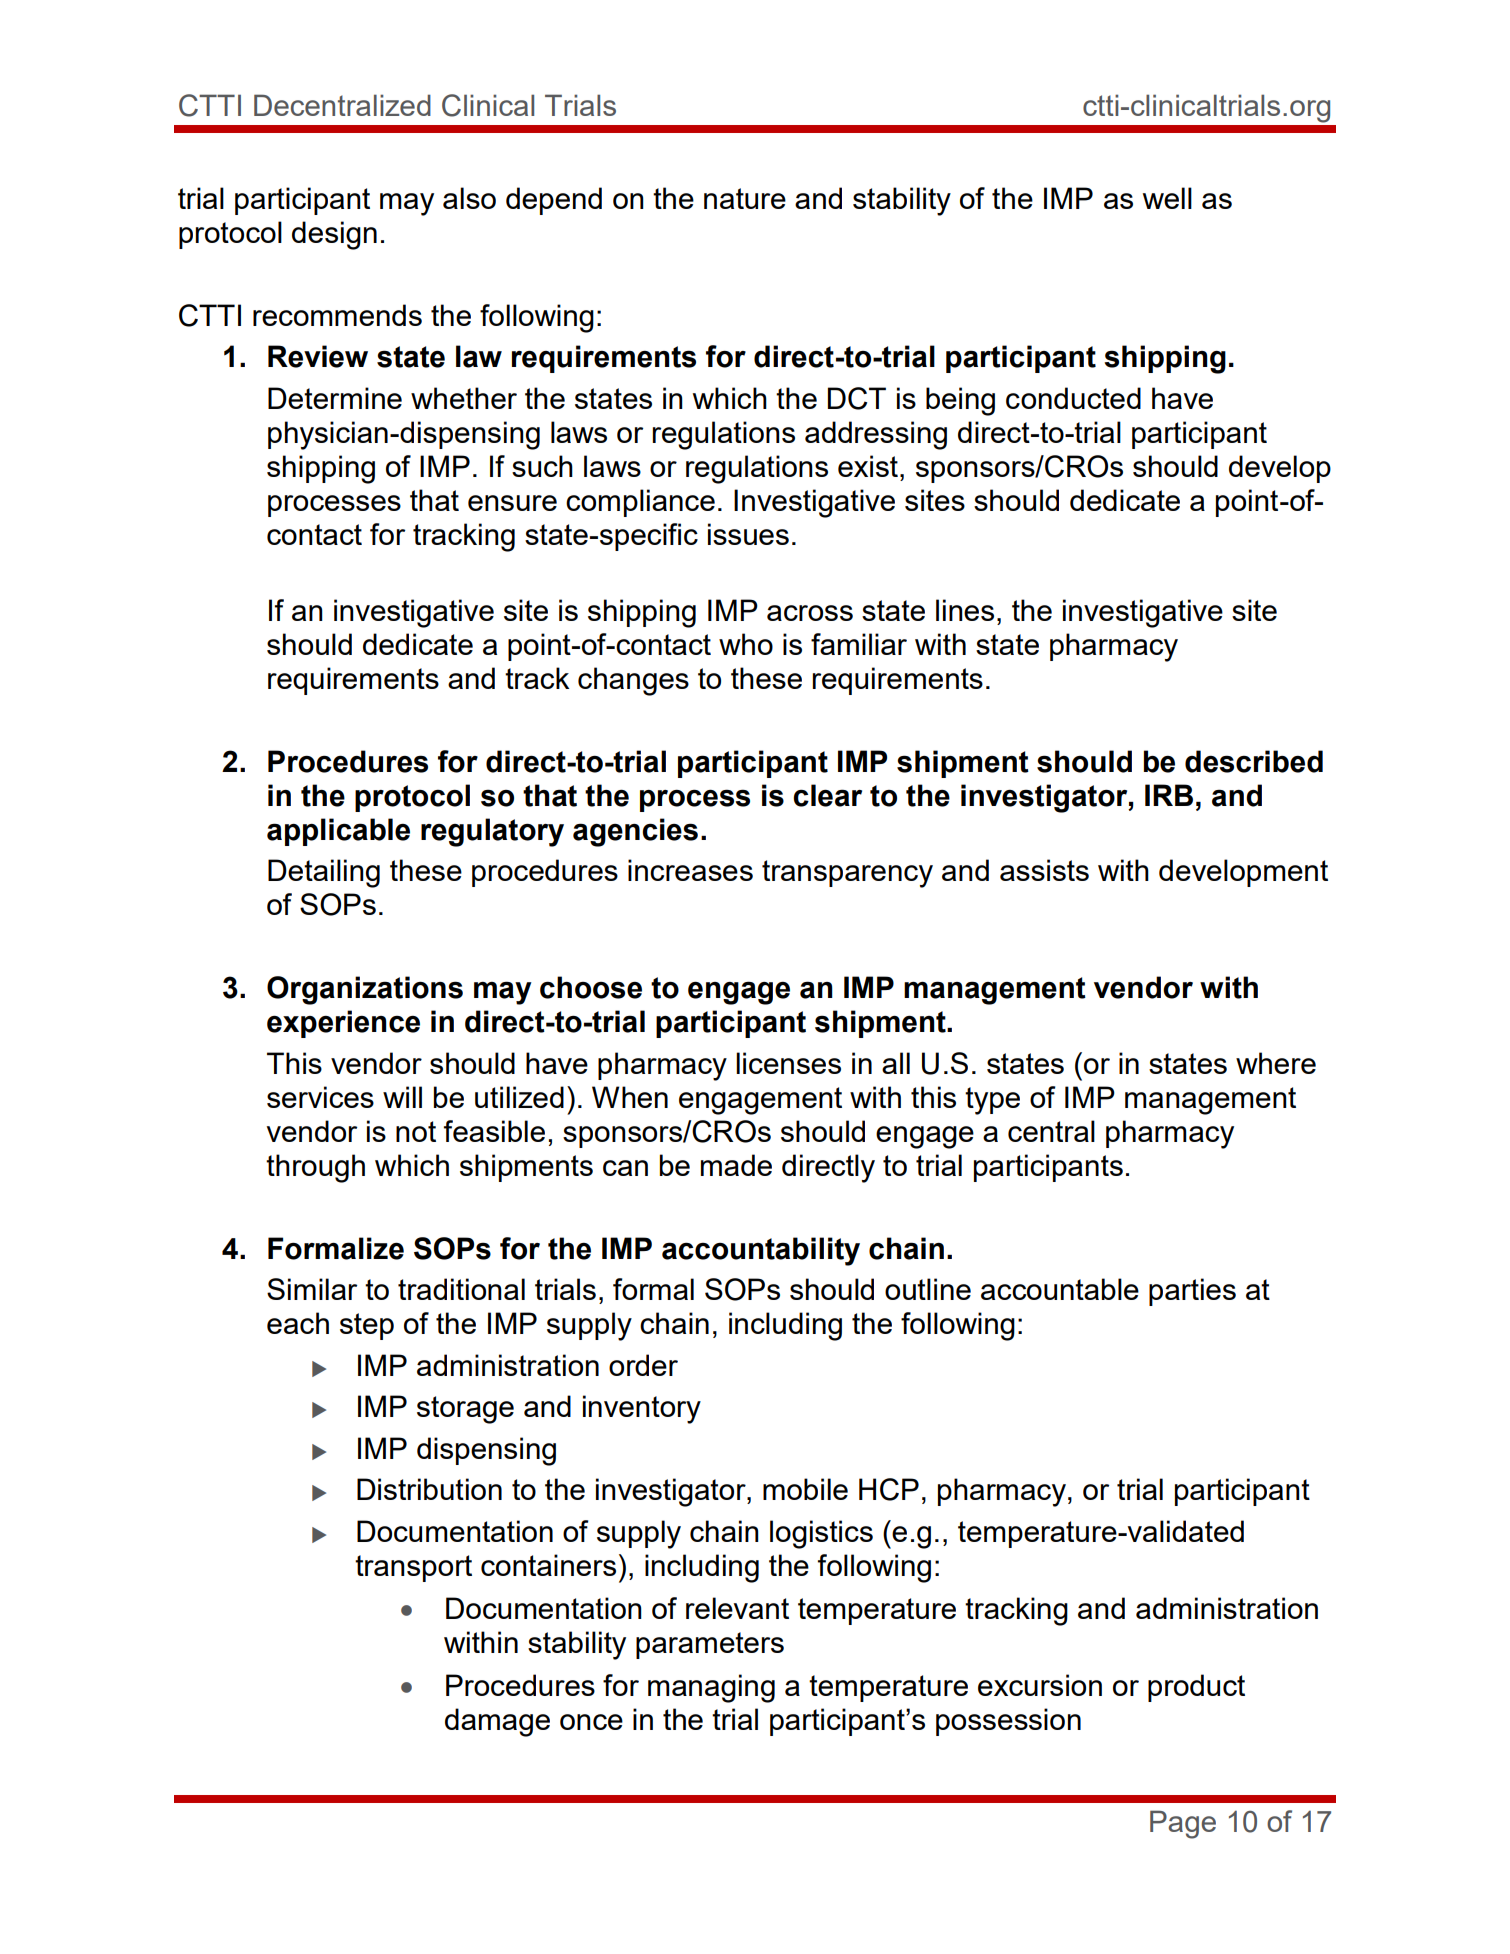 Image resolution: width=1510 pixels, height=1954 pixels. What do you see at coordinates (469, 198) in the screenshot?
I see `also` at bounding box center [469, 198].
